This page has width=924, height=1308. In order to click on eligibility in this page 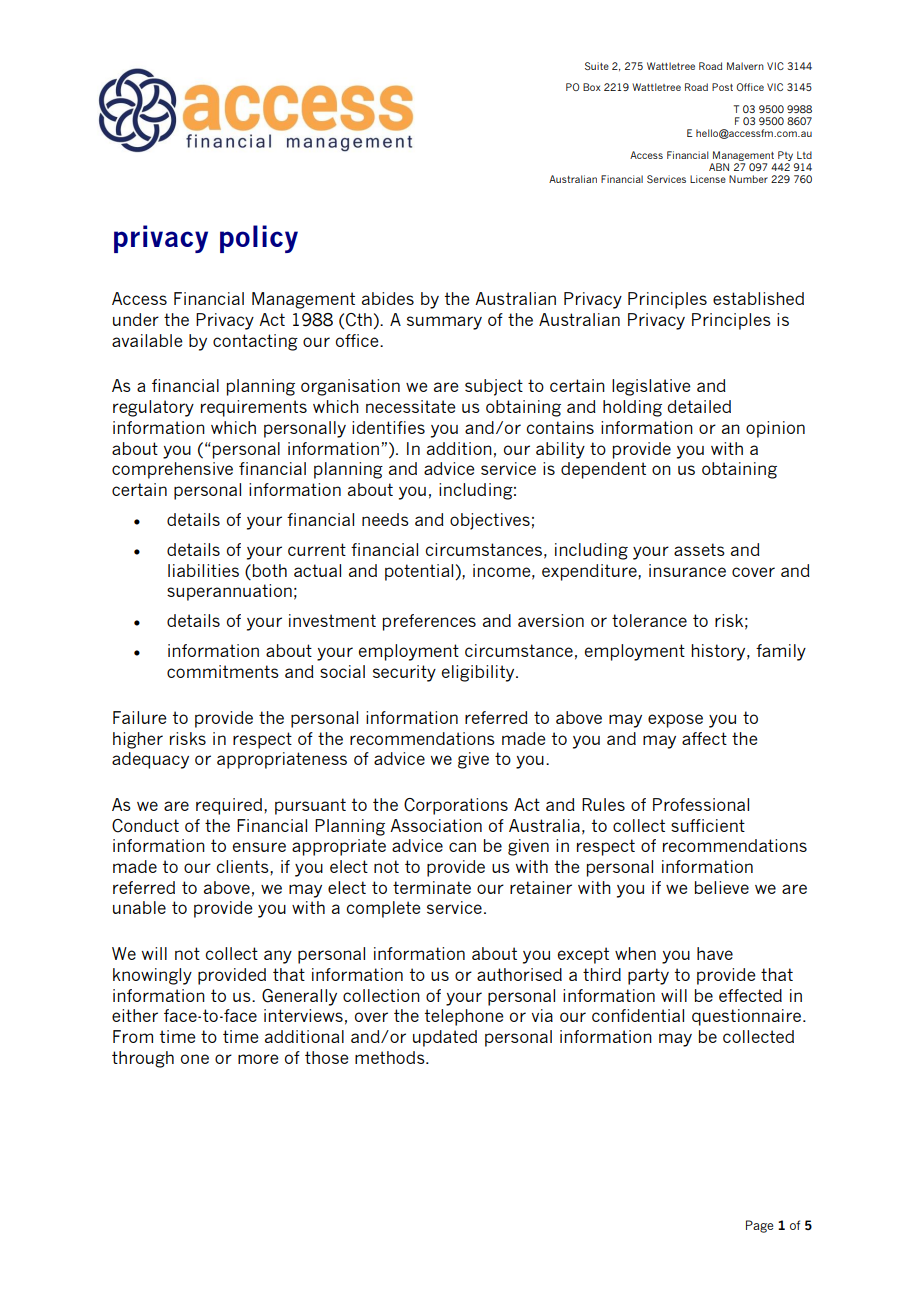, I will do `click(479, 673)`.
